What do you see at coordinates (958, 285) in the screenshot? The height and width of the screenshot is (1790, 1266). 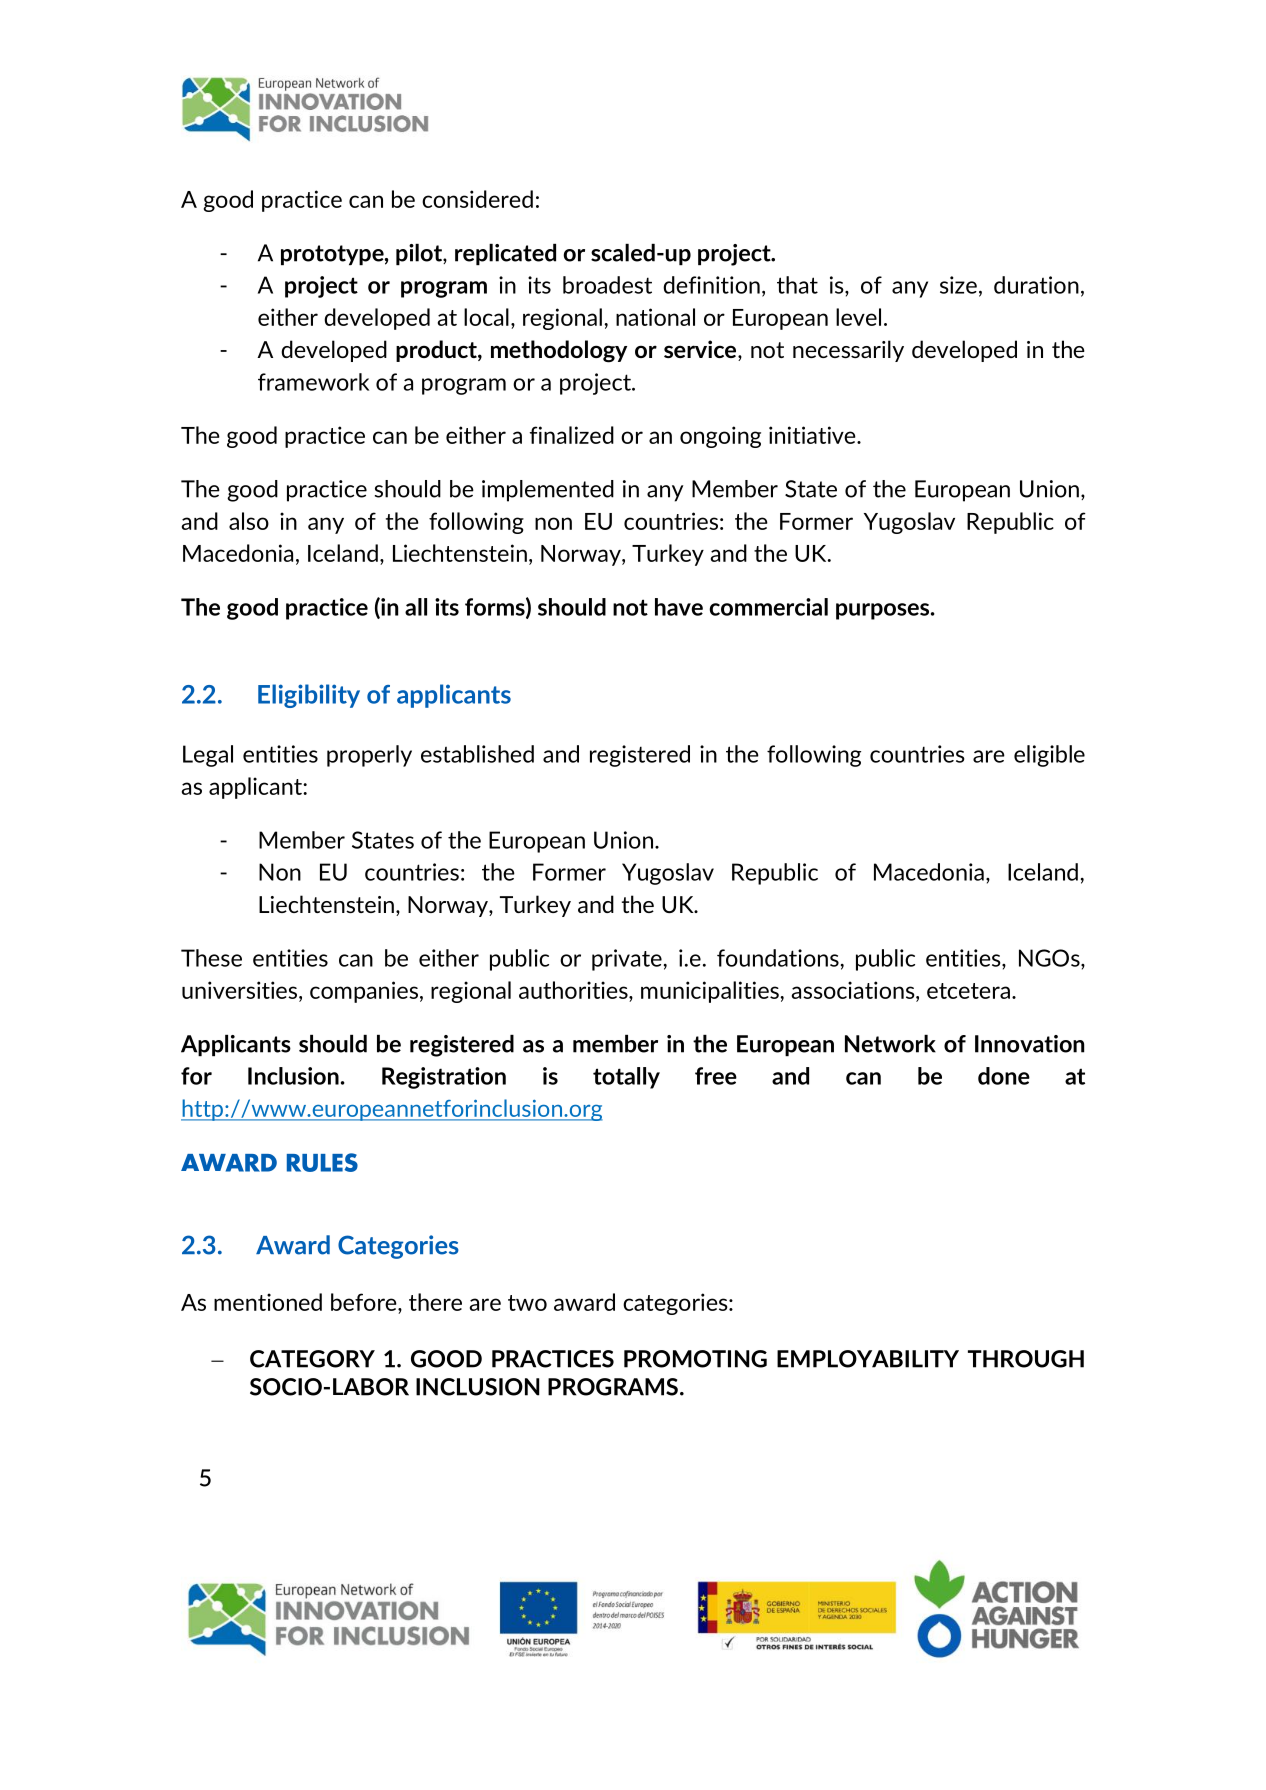 I see `size` at bounding box center [958, 285].
